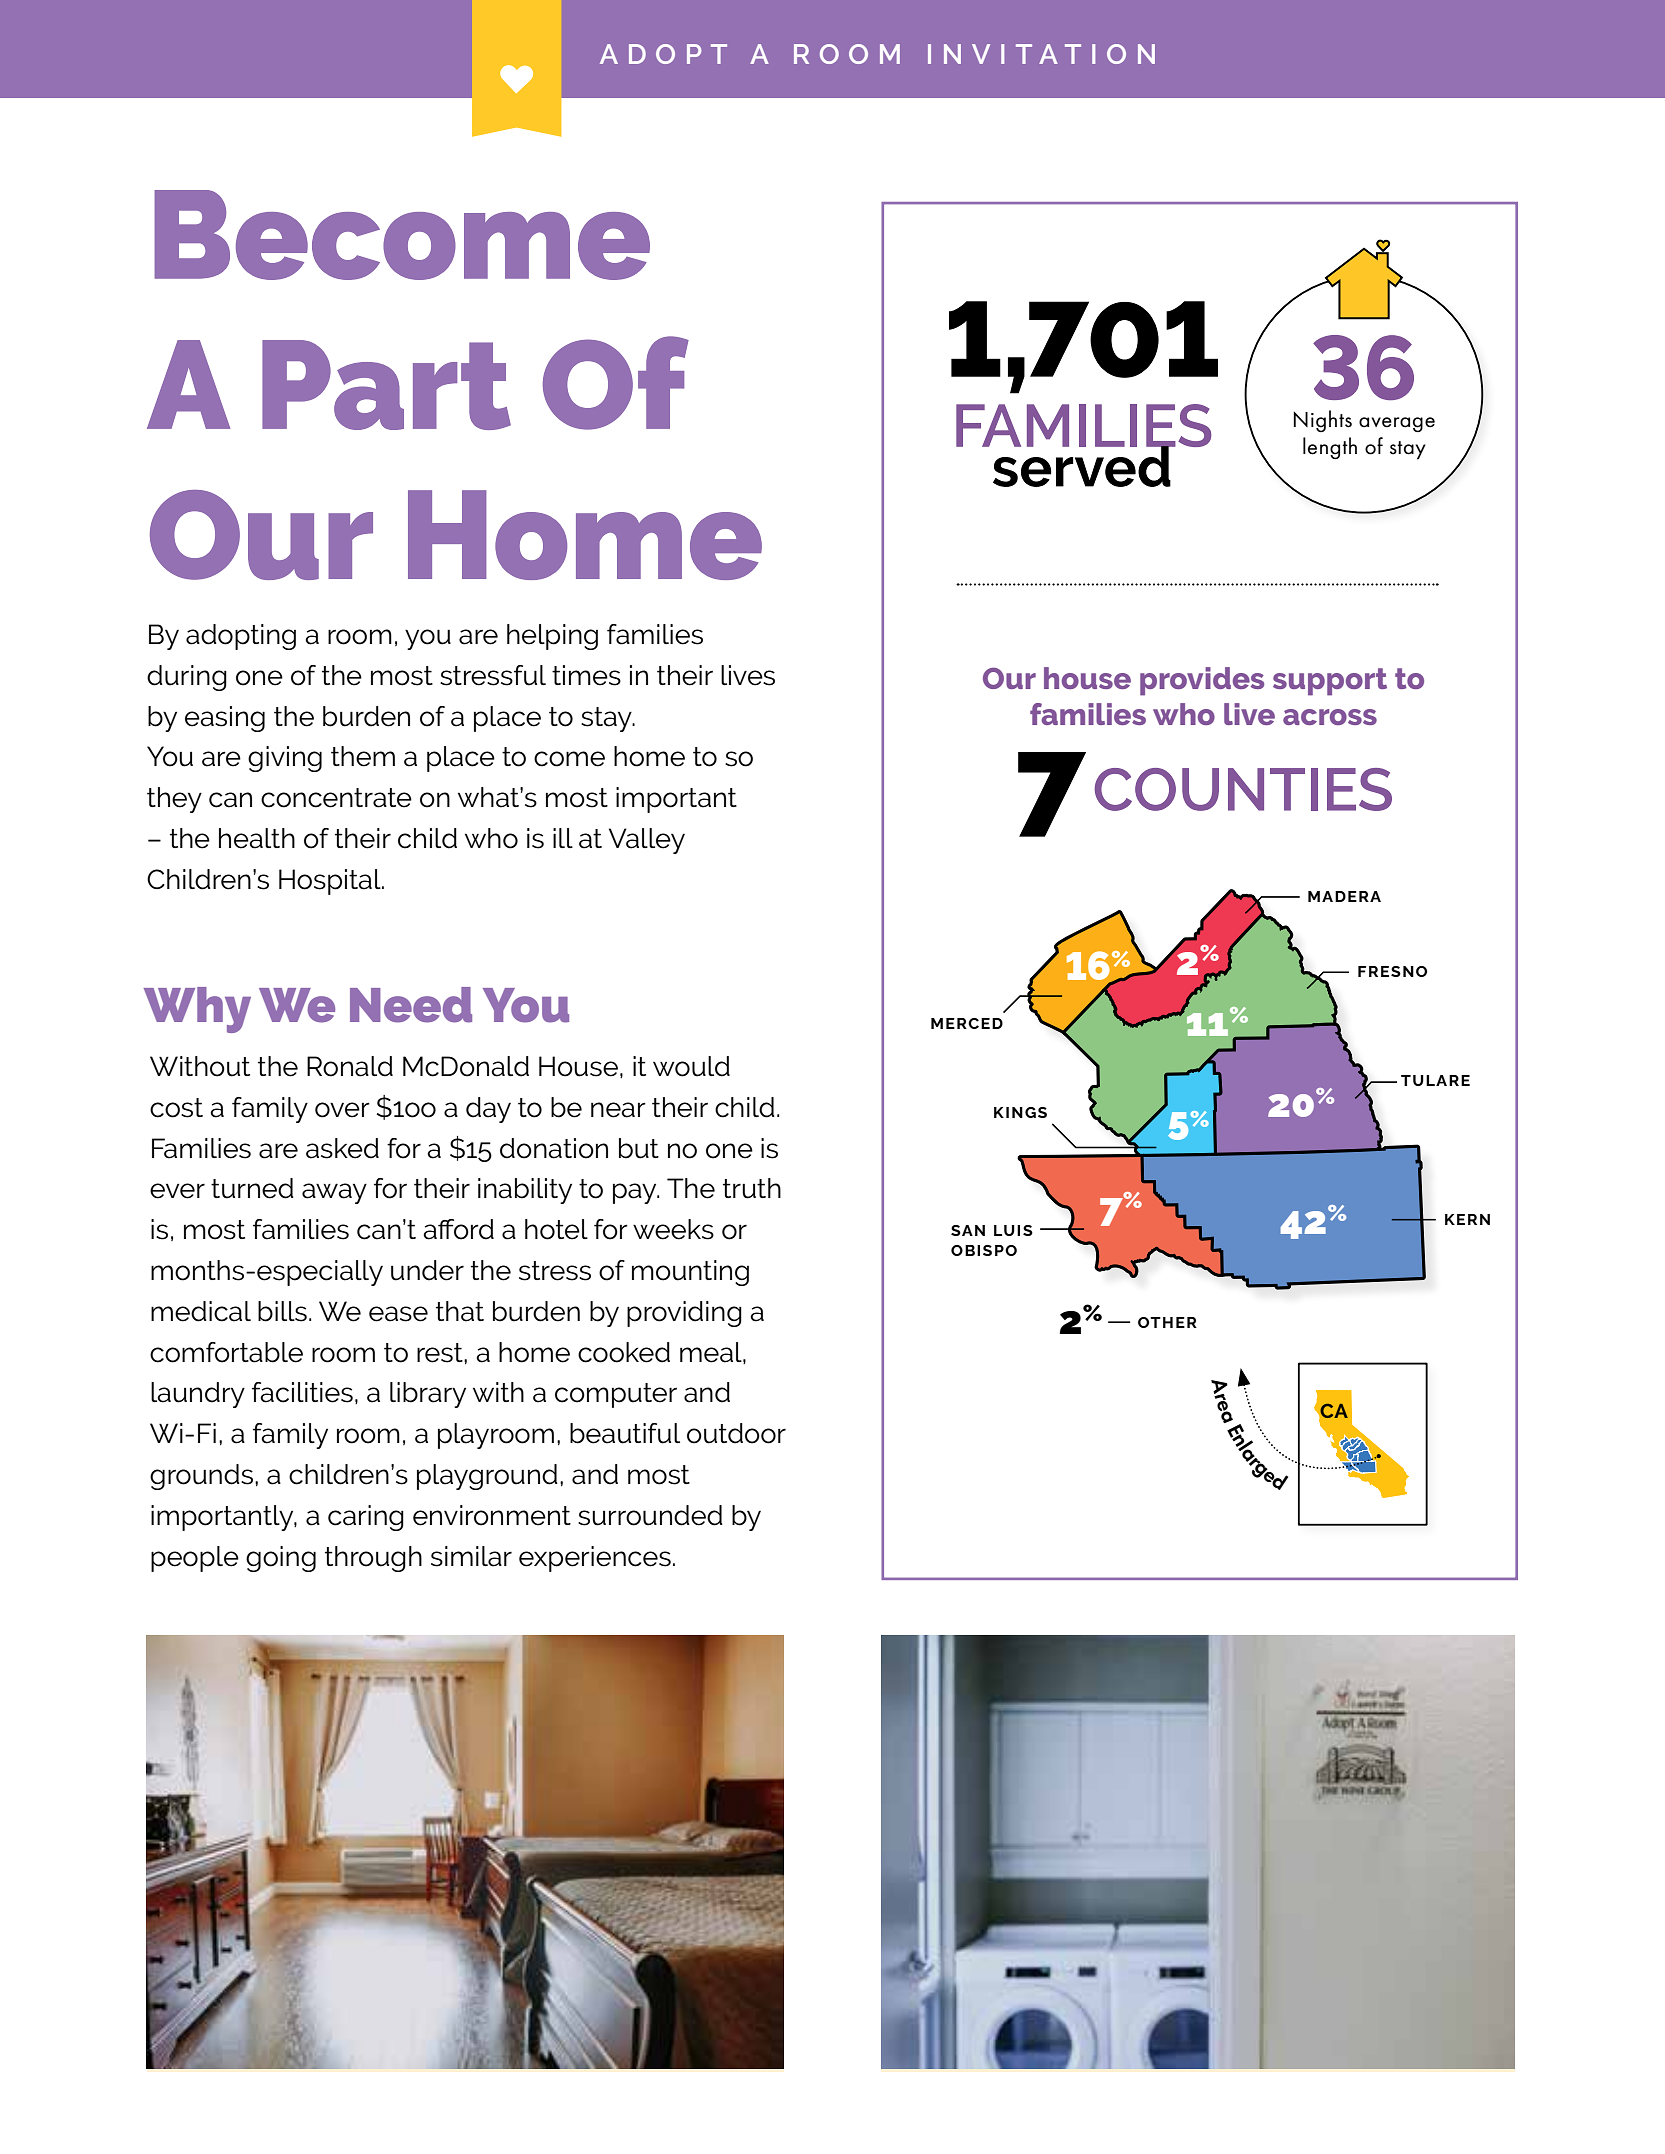 The image size is (1665, 2154). What do you see at coordinates (411, 1005) in the image?
I see `Need` at bounding box center [411, 1005].
